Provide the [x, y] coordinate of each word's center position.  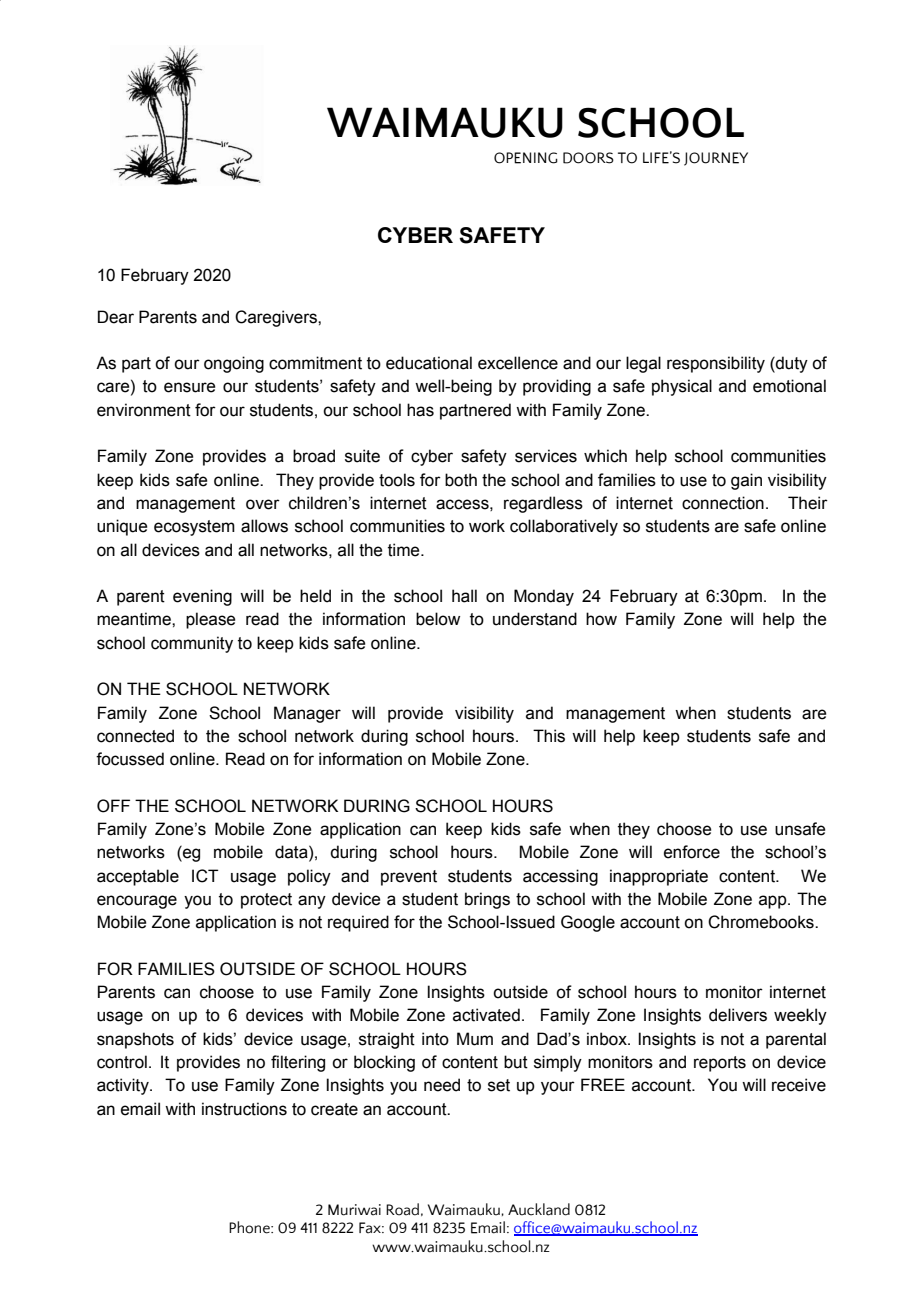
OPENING [526, 158]
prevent [409, 878]
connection [723, 503]
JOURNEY [716, 159]
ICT [205, 876]
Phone [250, 1227]
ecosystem [194, 528]
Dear [116, 317]
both [461, 480]
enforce [692, 852]
